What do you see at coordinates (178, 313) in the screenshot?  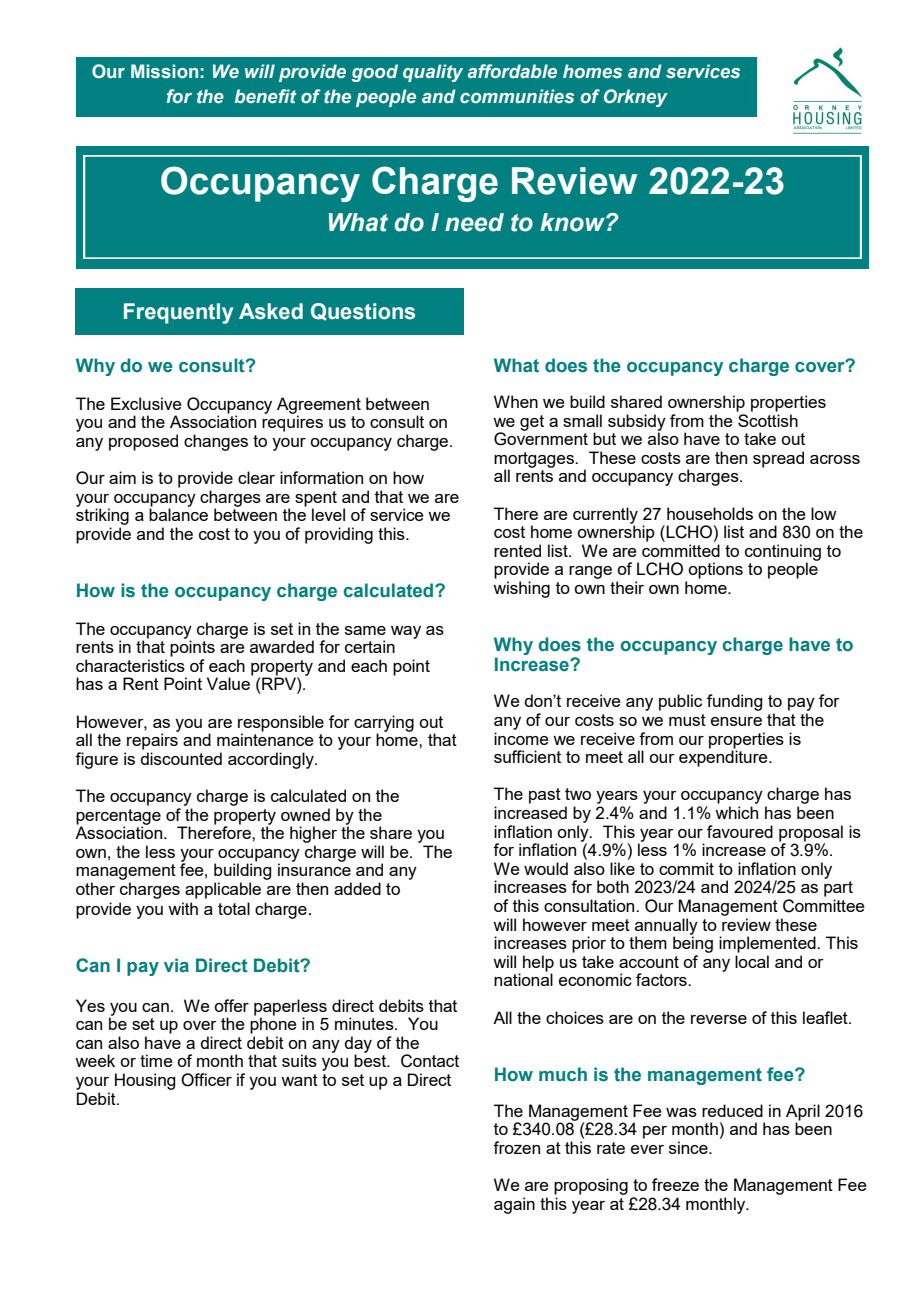 I see `Frequently` at bounding box center [178, 313].
